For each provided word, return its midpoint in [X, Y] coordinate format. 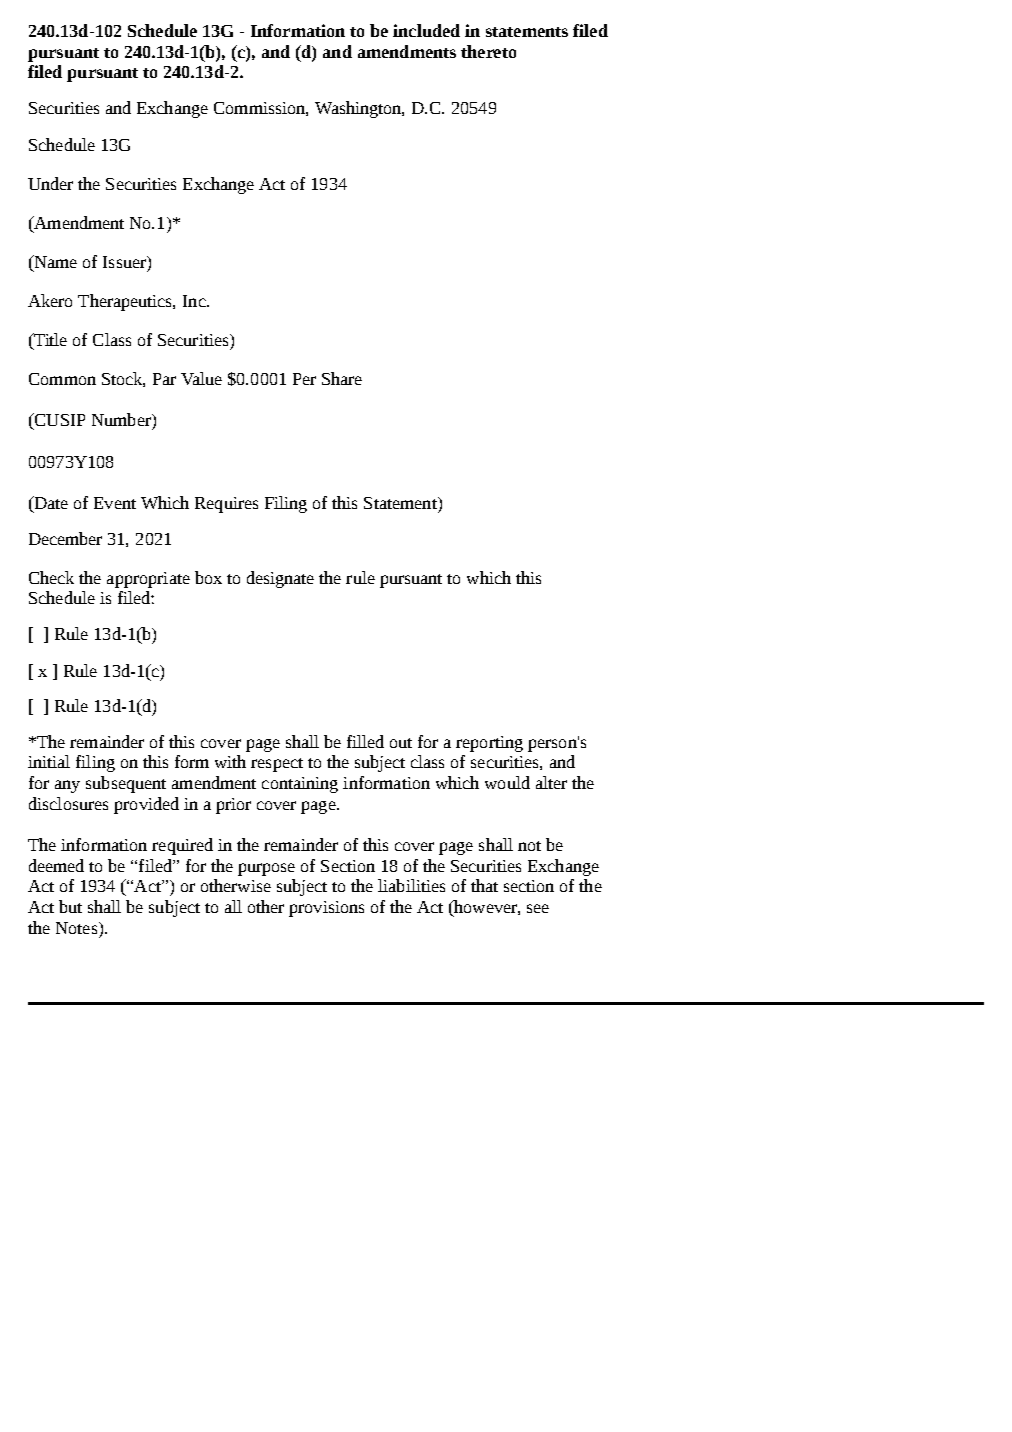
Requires [226, 505]
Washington [359, 109]
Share [342, 378]
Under [50, 183]
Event [115, 503]
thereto [488, 51]
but [70, 906]
